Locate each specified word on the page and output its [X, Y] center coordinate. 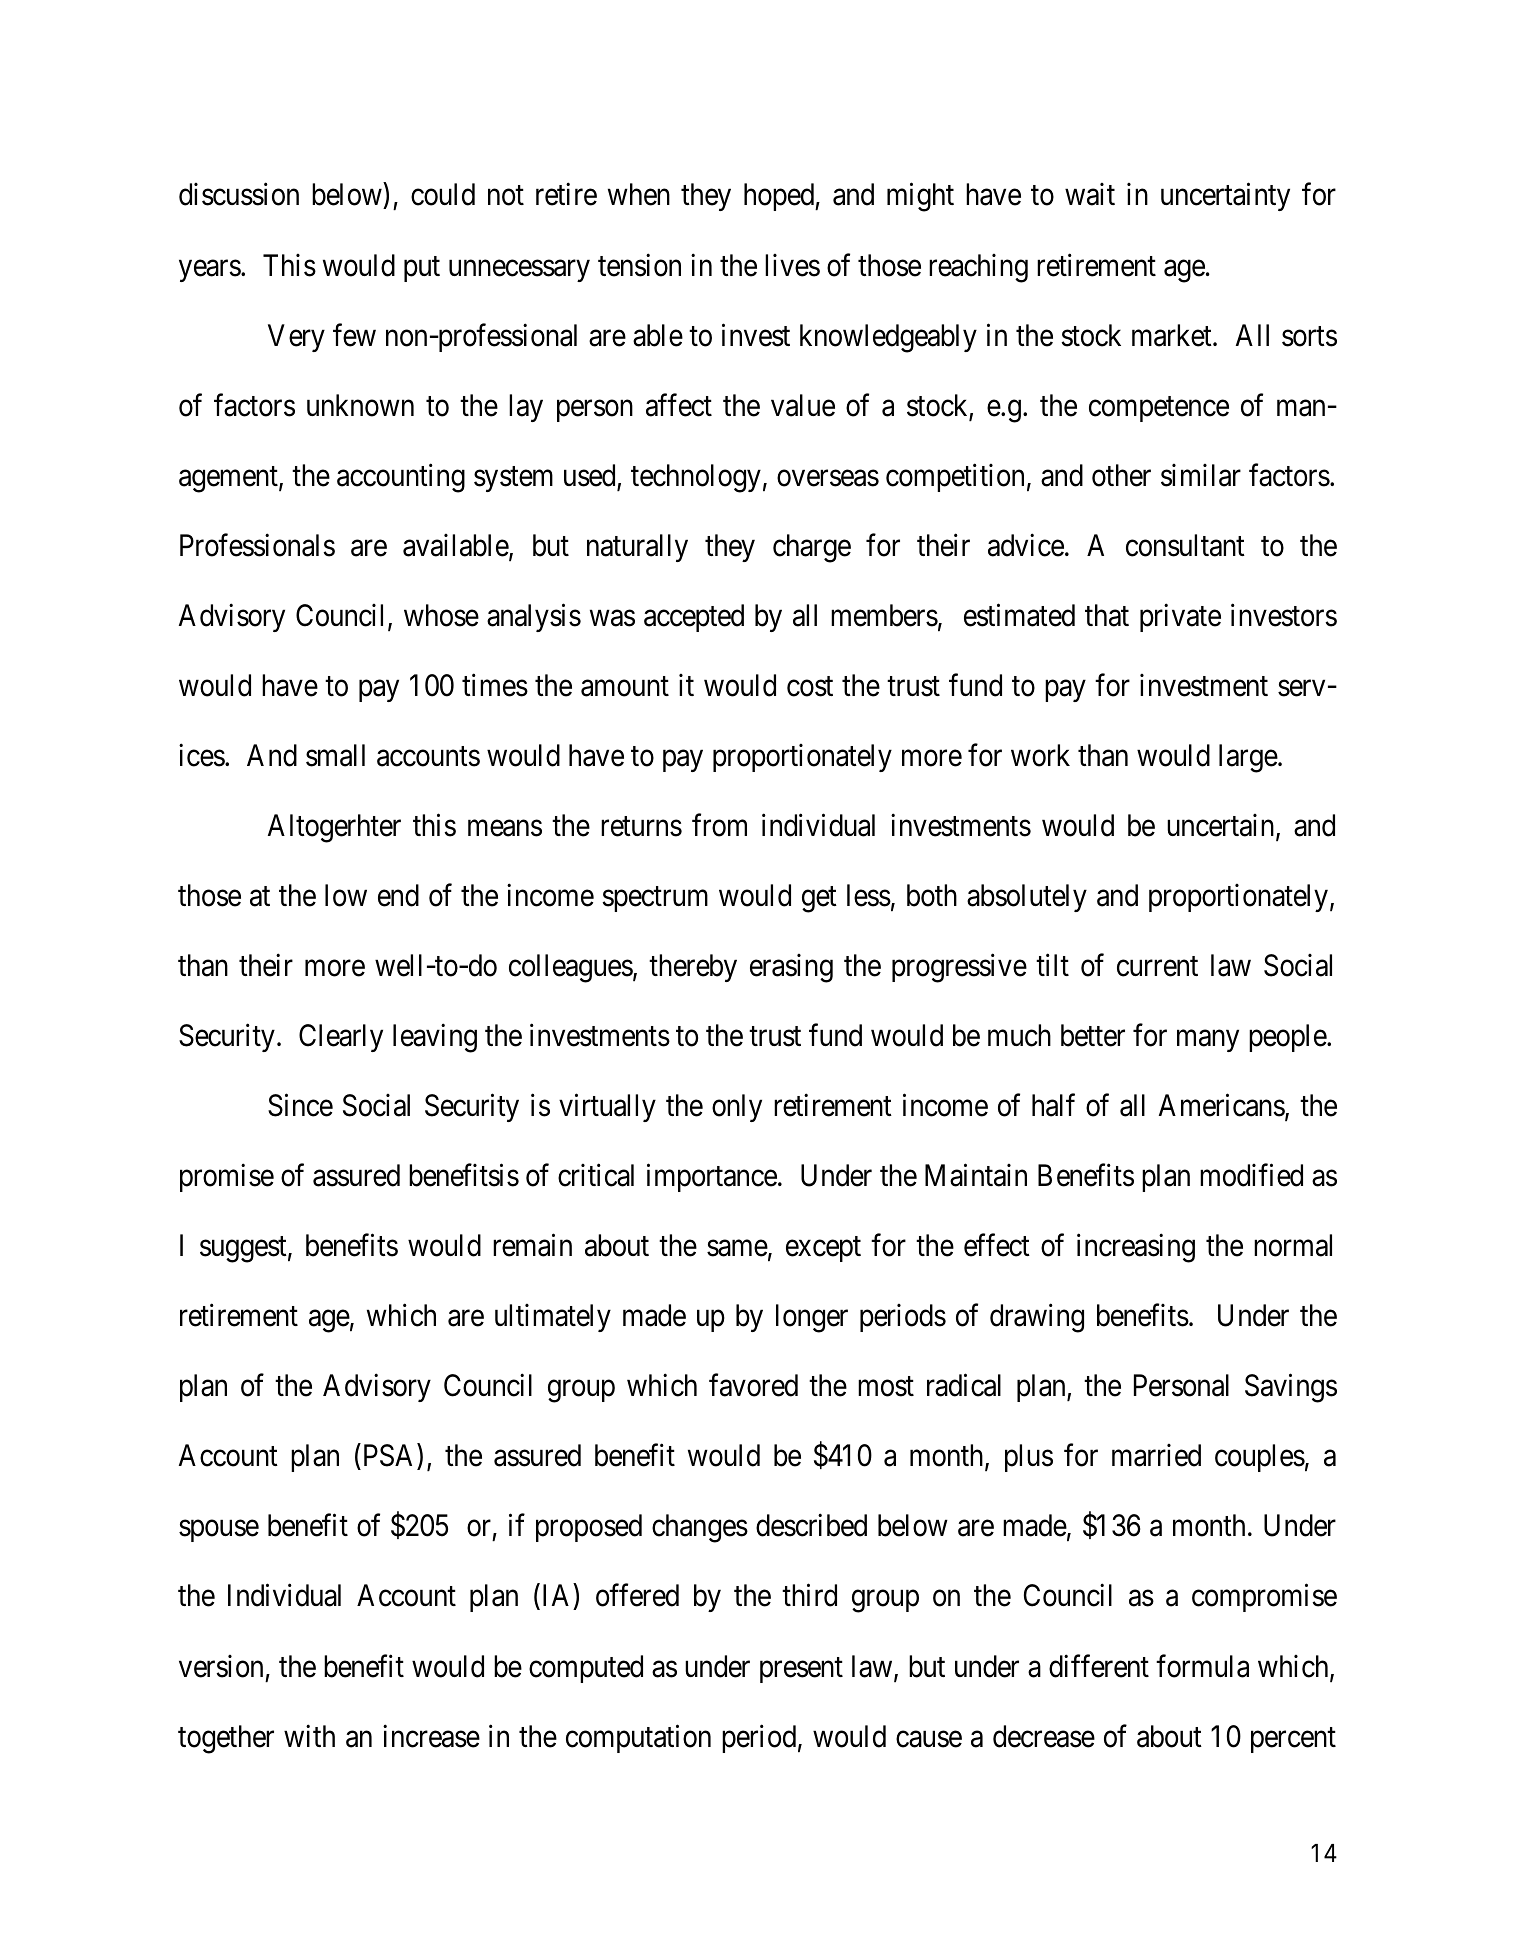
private [1180, 618]
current [1157, 967]
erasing [791, 968]
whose [441, 615]
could [443, 194]
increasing [1136, 1248]
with [309, 1735]
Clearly [341, 1038]
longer [812, 1318]
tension [639, 265]
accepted [694, 618]
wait [1090, 194]
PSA [389, 1457]
